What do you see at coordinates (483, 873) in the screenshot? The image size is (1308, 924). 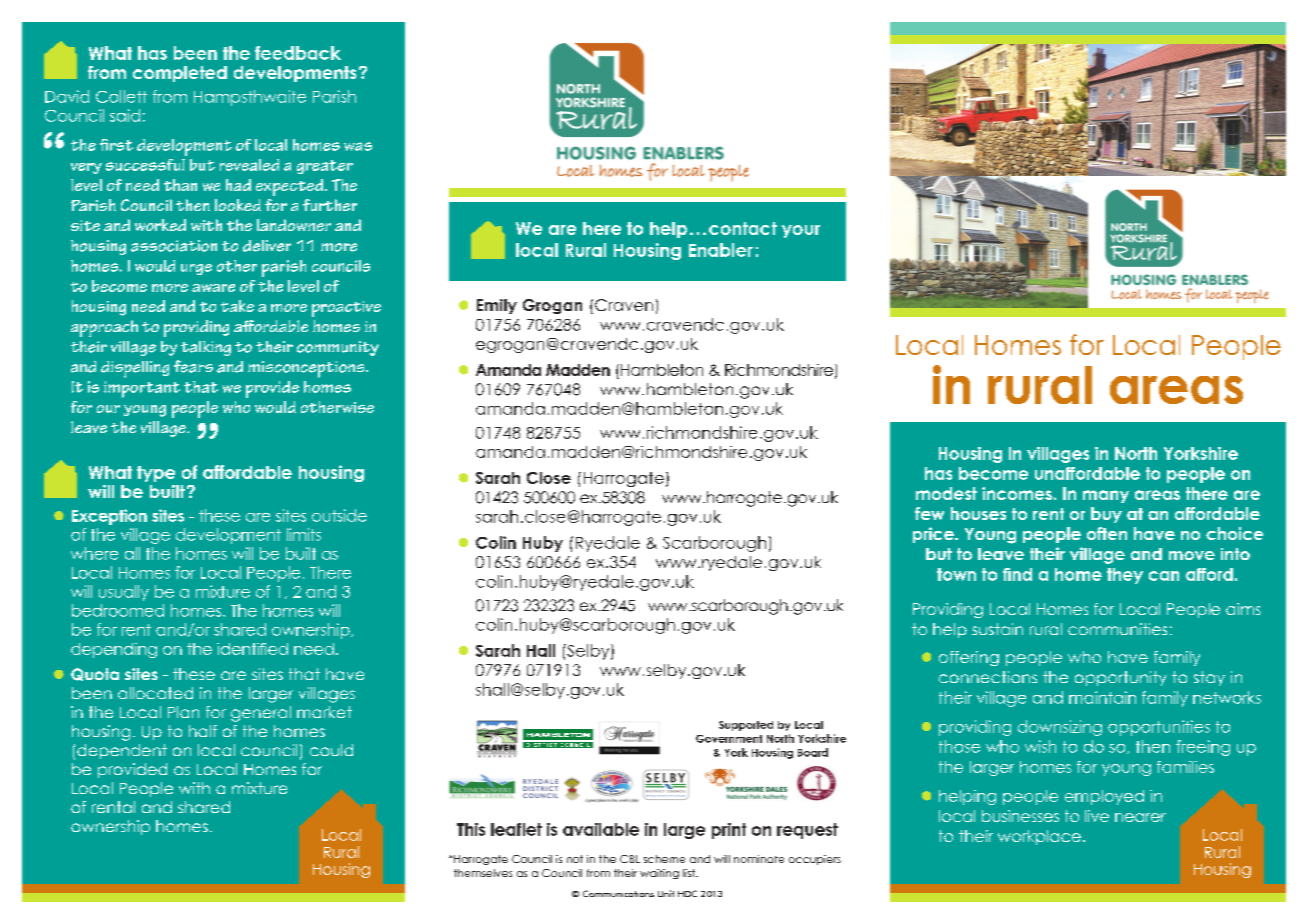 I see `themselves` at bounding box center [483, 873].
